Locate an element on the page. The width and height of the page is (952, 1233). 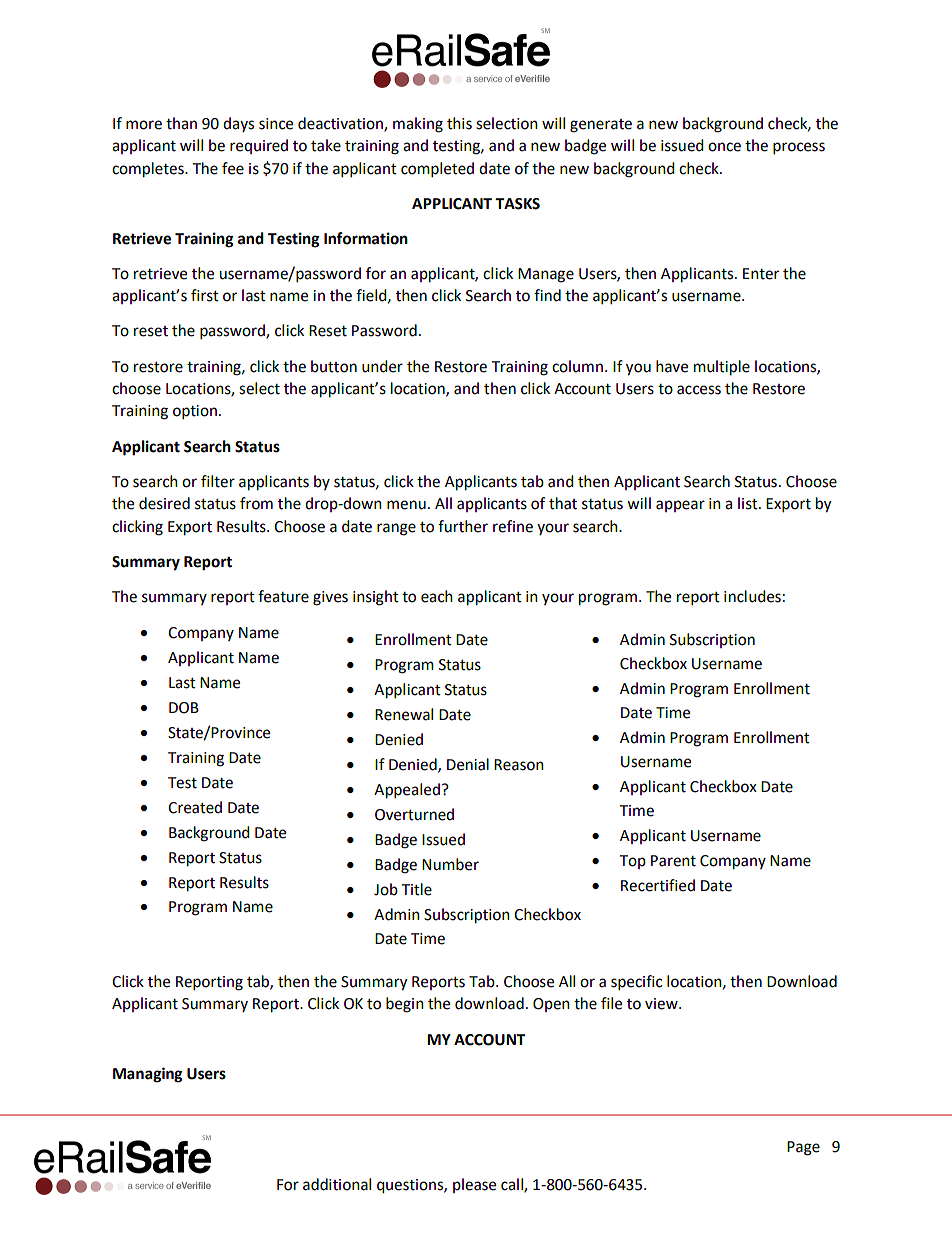
please is located at coordinates (474, 1185).
